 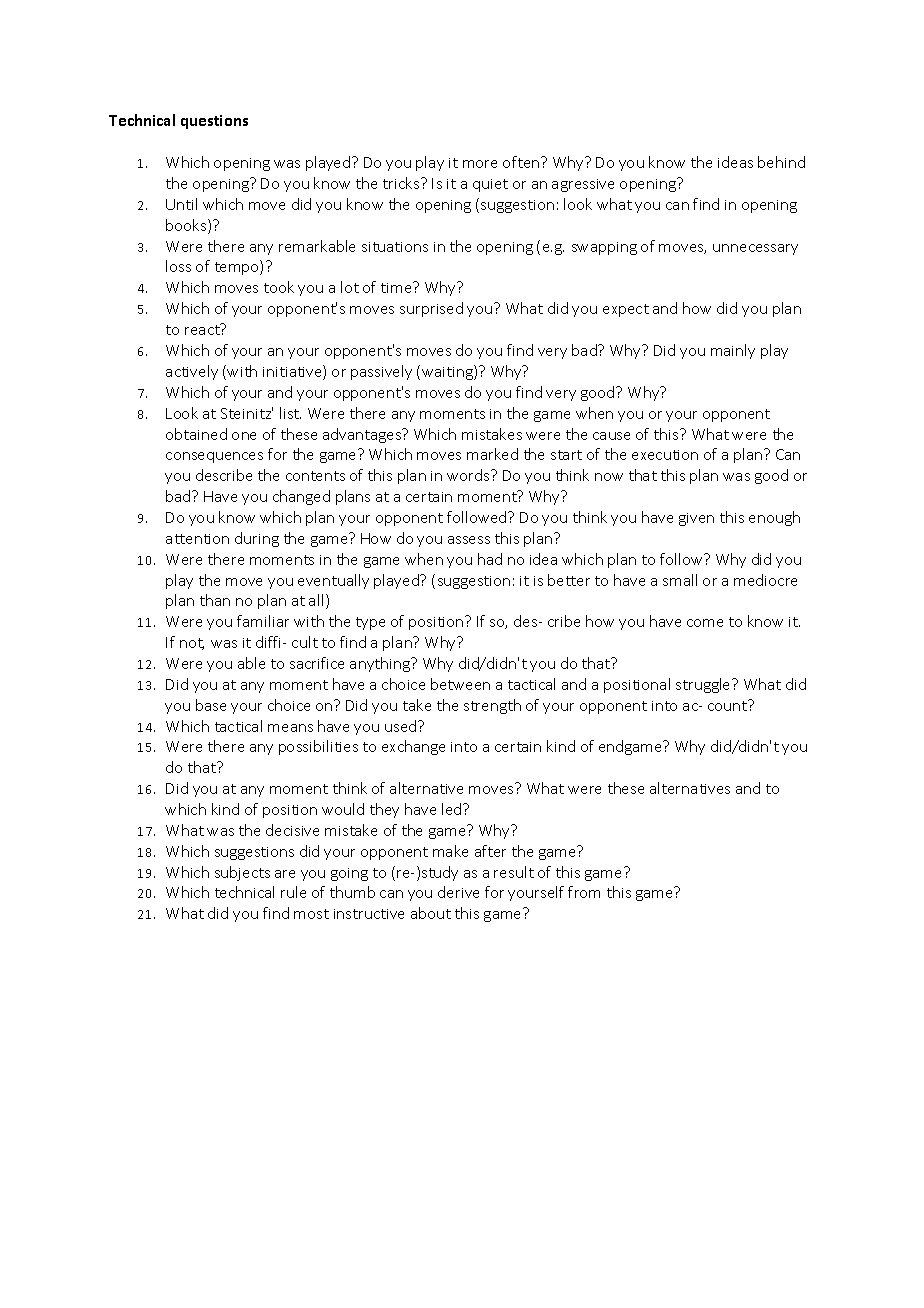 What do you see at coordinates (257, 539) in the screenshot?
I see `during` at bounding box center [257, 539].
